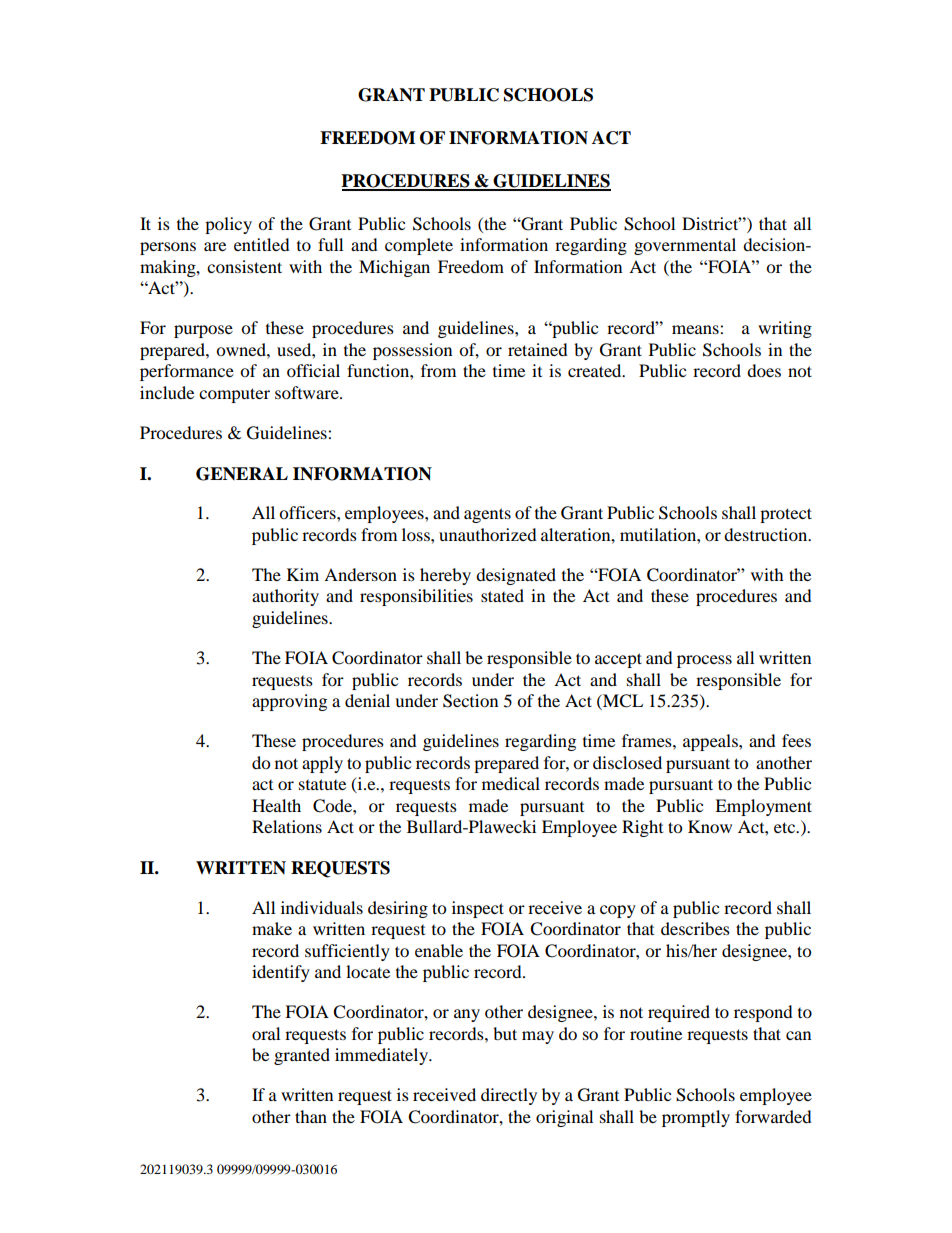 This document has width=952, height=1233. What do you see at coordinates (308, 512) in the document?
I see `officers` at bounding box center [308, 512].
